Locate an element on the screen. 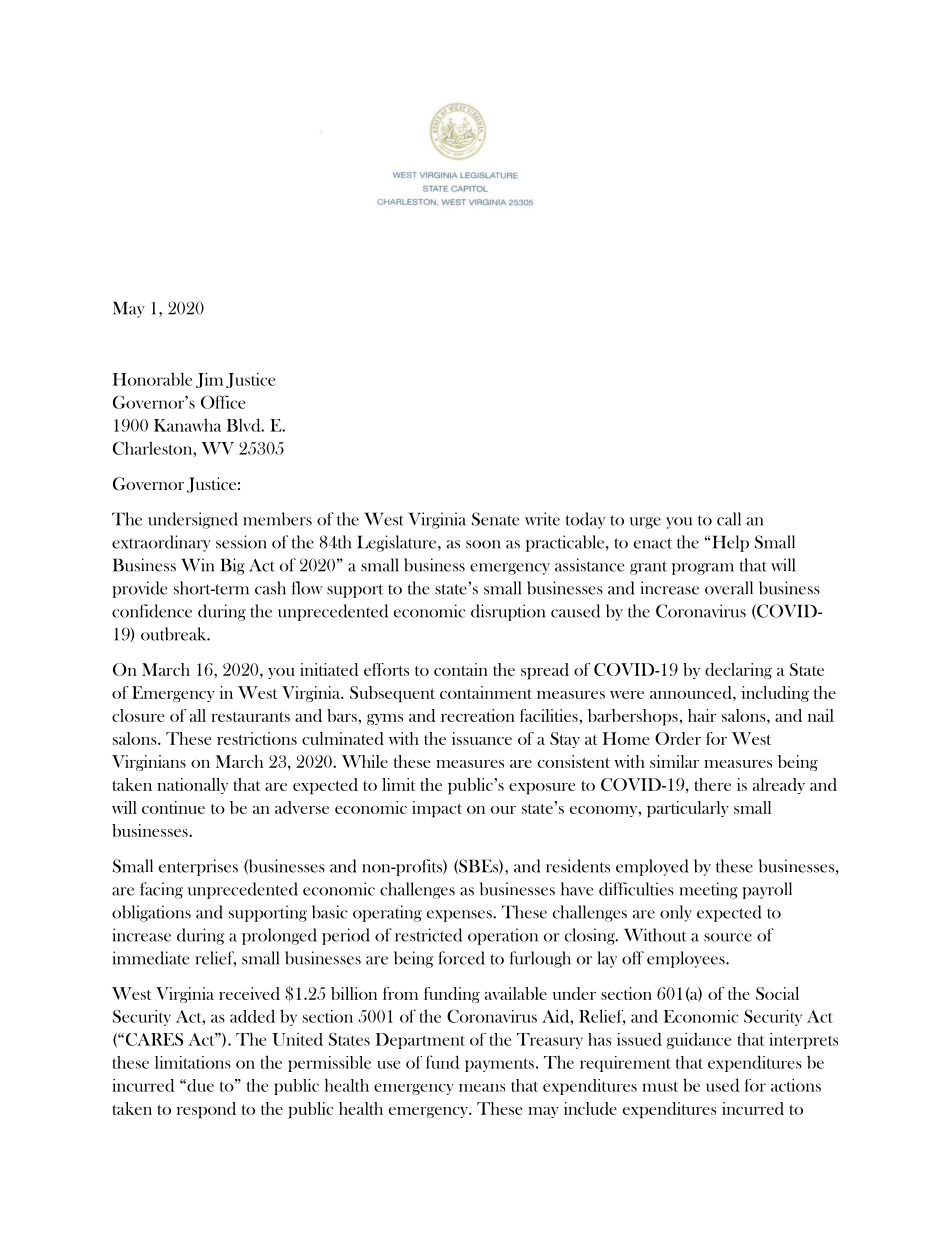 The width and height of the screenshot is (952, 1233). disruption is located at coordinates (508, 612).
